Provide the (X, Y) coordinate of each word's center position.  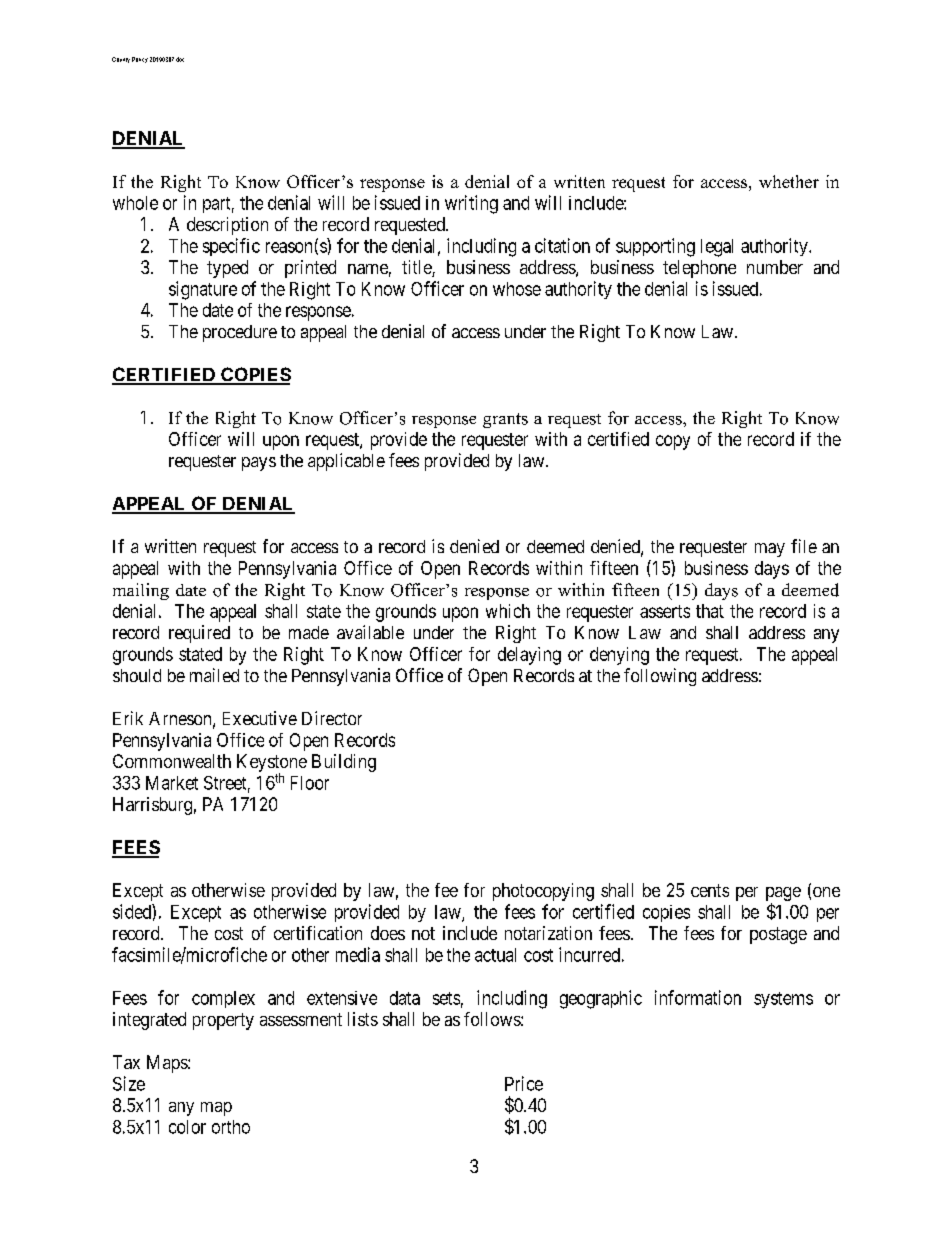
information (698, 997)
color (187, 1127)
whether (789, 181)
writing (471, 204)
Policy (140, 60)
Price (524, 1083)
